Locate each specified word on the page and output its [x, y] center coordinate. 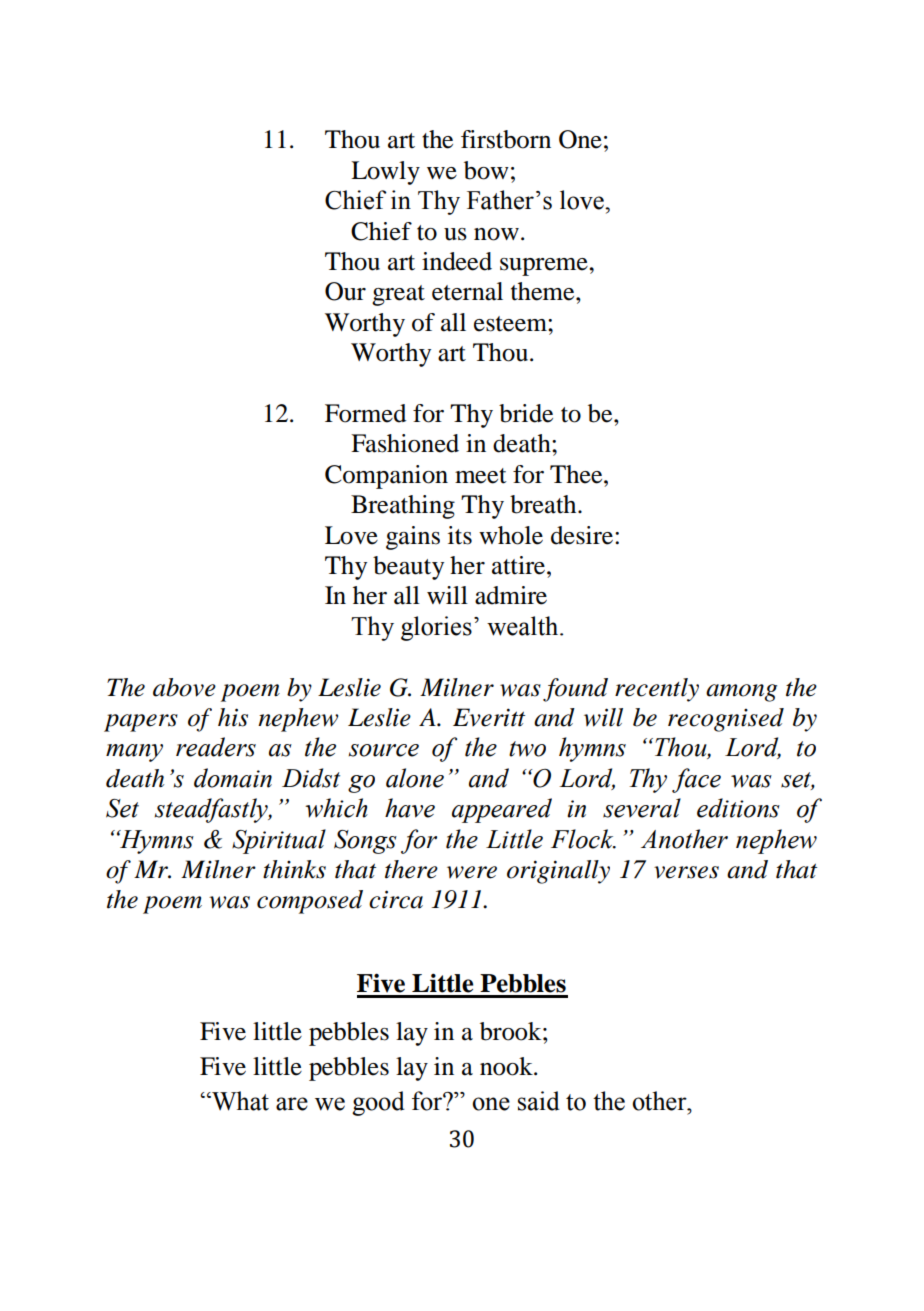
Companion [386, 477]
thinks [294, 869]
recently [657, 690]
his [233, 717]
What [239, 1101]
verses [686, 872]
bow [486, 170]
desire [583, 535]
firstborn [506, 139]
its [460, 535]
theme [544, 291]
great [398, 295]
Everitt [489, 717]
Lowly [385, 173]
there [411, 869]
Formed [365, 413]
